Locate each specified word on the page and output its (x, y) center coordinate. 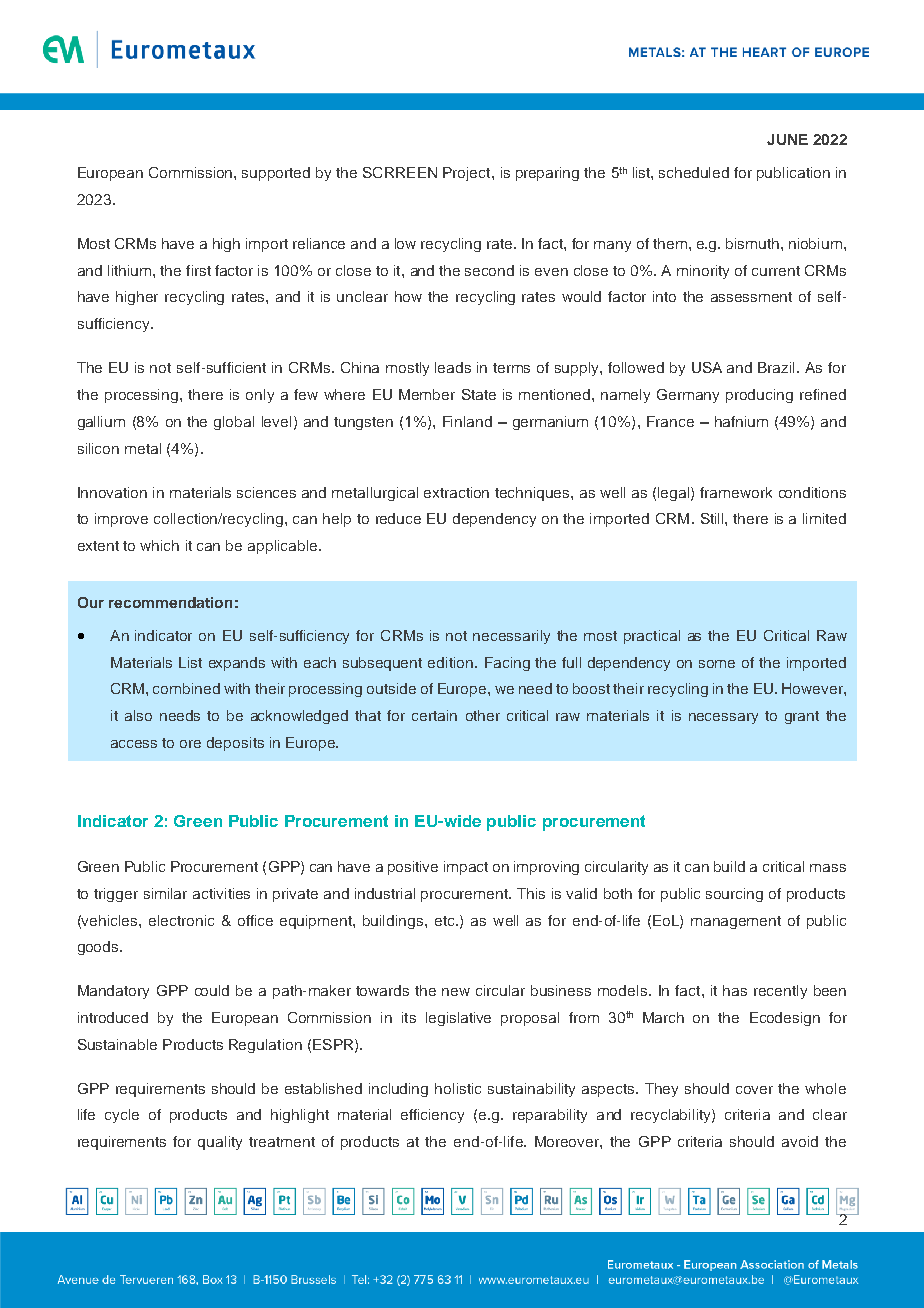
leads (453, 367)
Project (468, 174)
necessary (723, 718)
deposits (235, 744)
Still (713, 518)
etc (446, 921)
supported (276, 174)
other (483, 715)
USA (707, 367)
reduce (398, 518)
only (260, 396)
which (159, 545)
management (736, 922)
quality (220, 1143)
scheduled (694, 172)
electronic (181, 920)
